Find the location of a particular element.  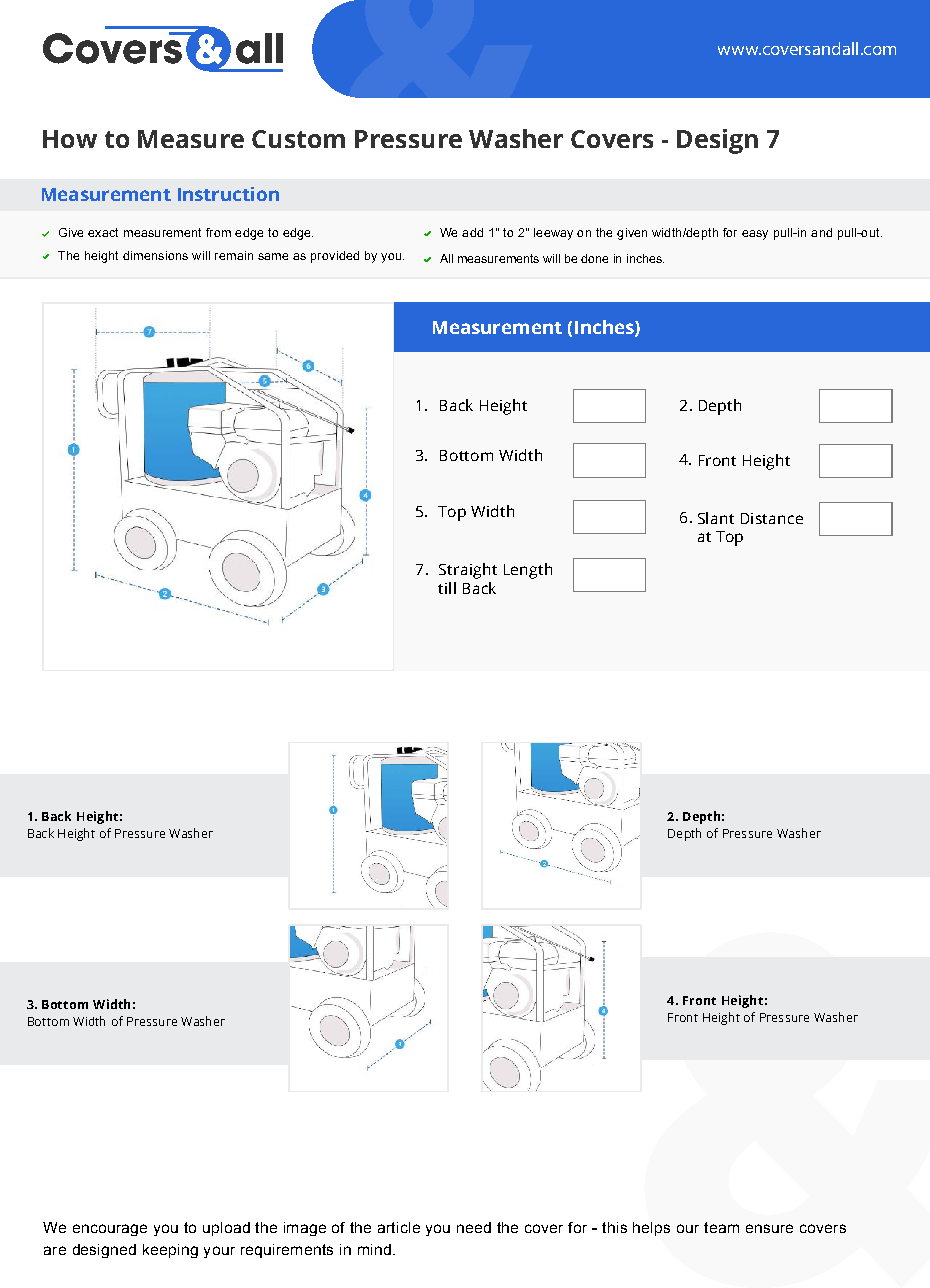

Slant is located at coordinates (716, 518).
